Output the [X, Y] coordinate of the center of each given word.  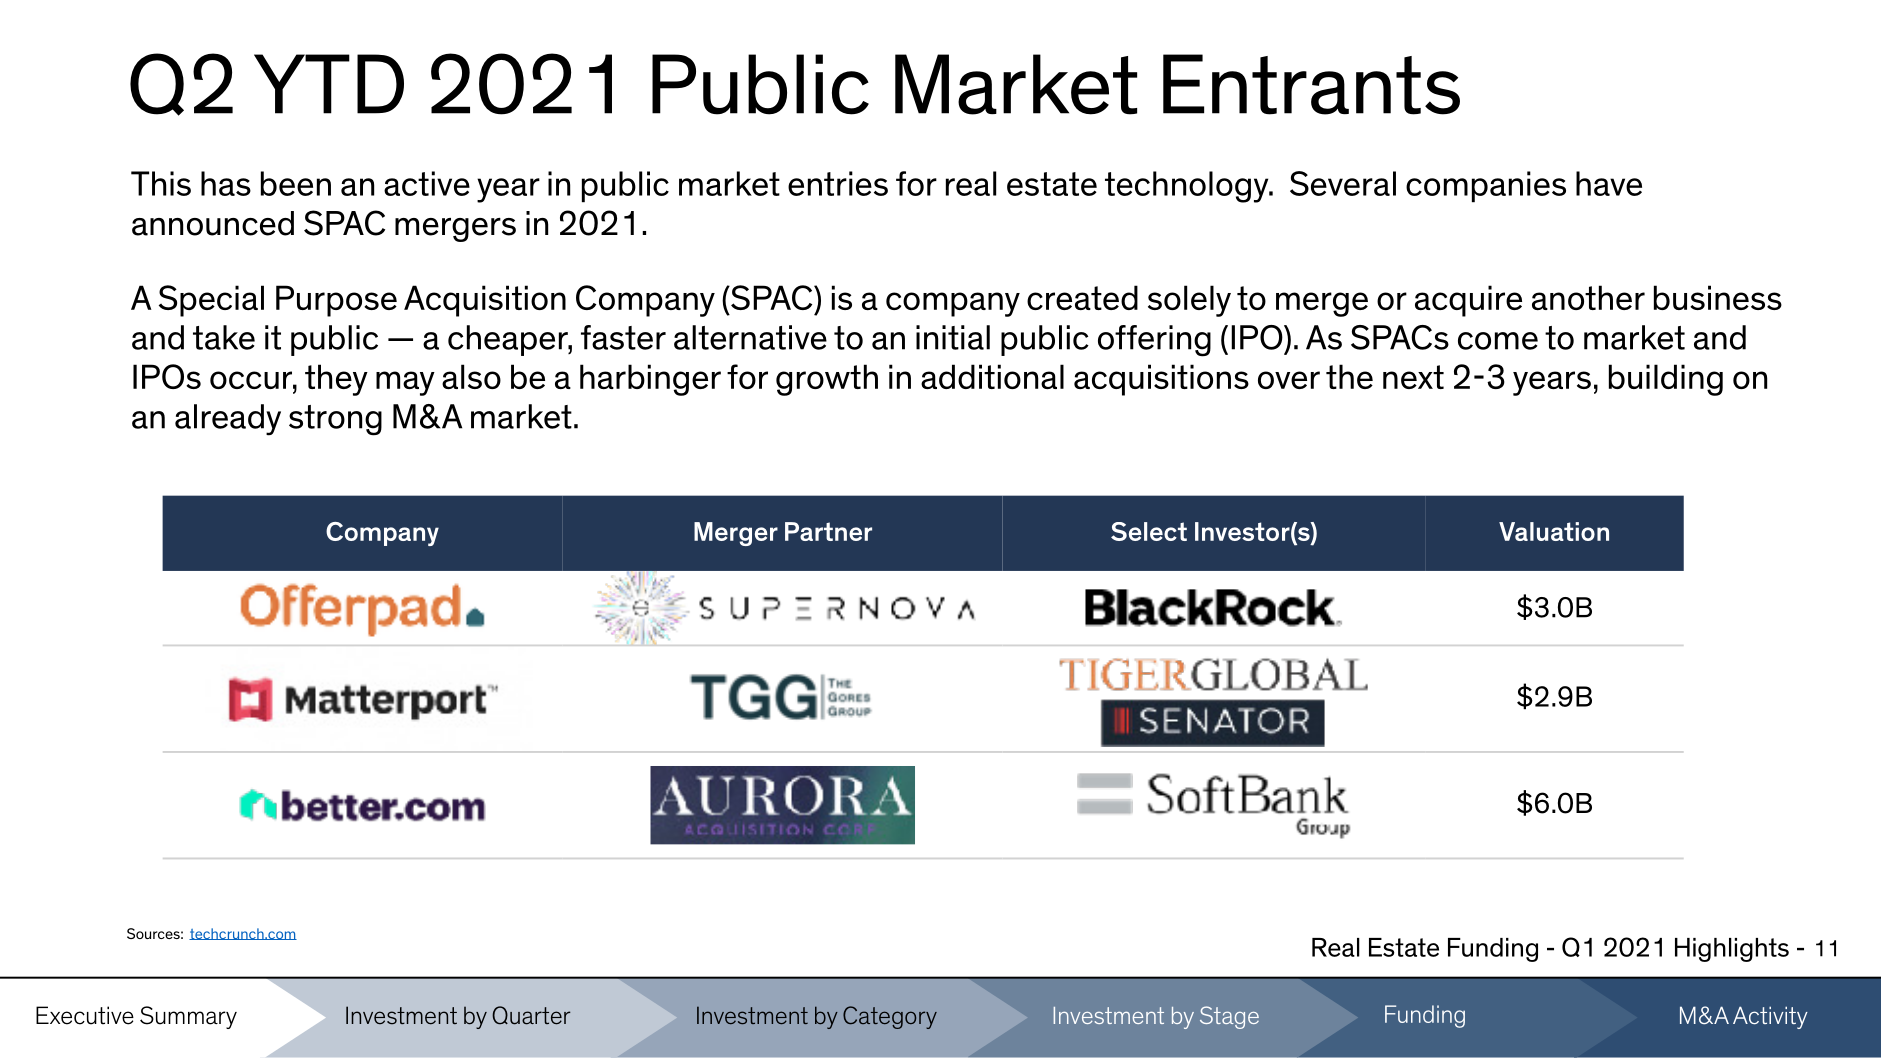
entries [838, 183]
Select [1149, 531]
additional [992, 376]
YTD [329, 84]
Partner [828, 531]
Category [890, 1017]
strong [335, 420]
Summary [188, 1017]
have [1609, 183]
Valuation [1554, 531]
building [1666, 380]
